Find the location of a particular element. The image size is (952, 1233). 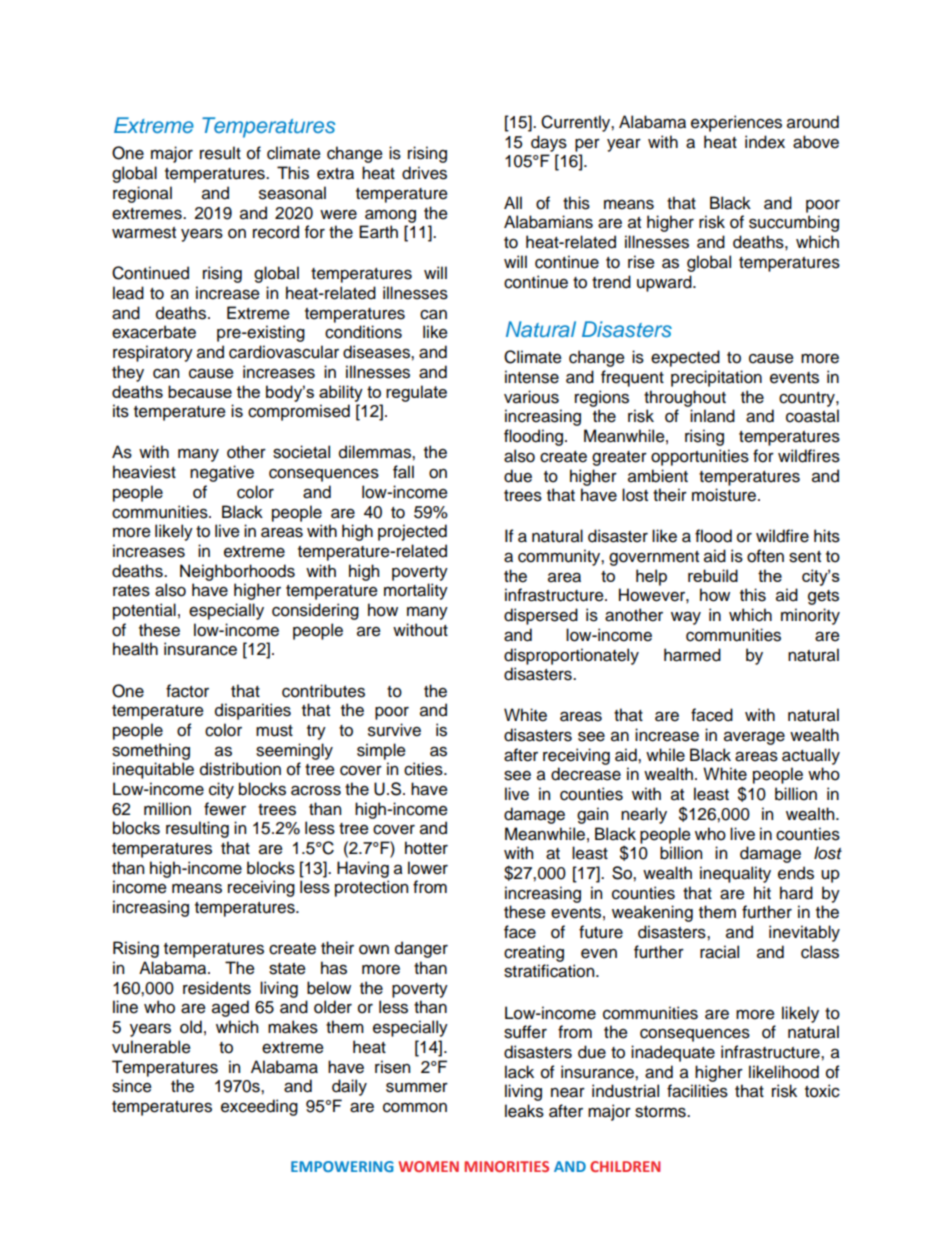

drives is located at coordinates (424, 173).
